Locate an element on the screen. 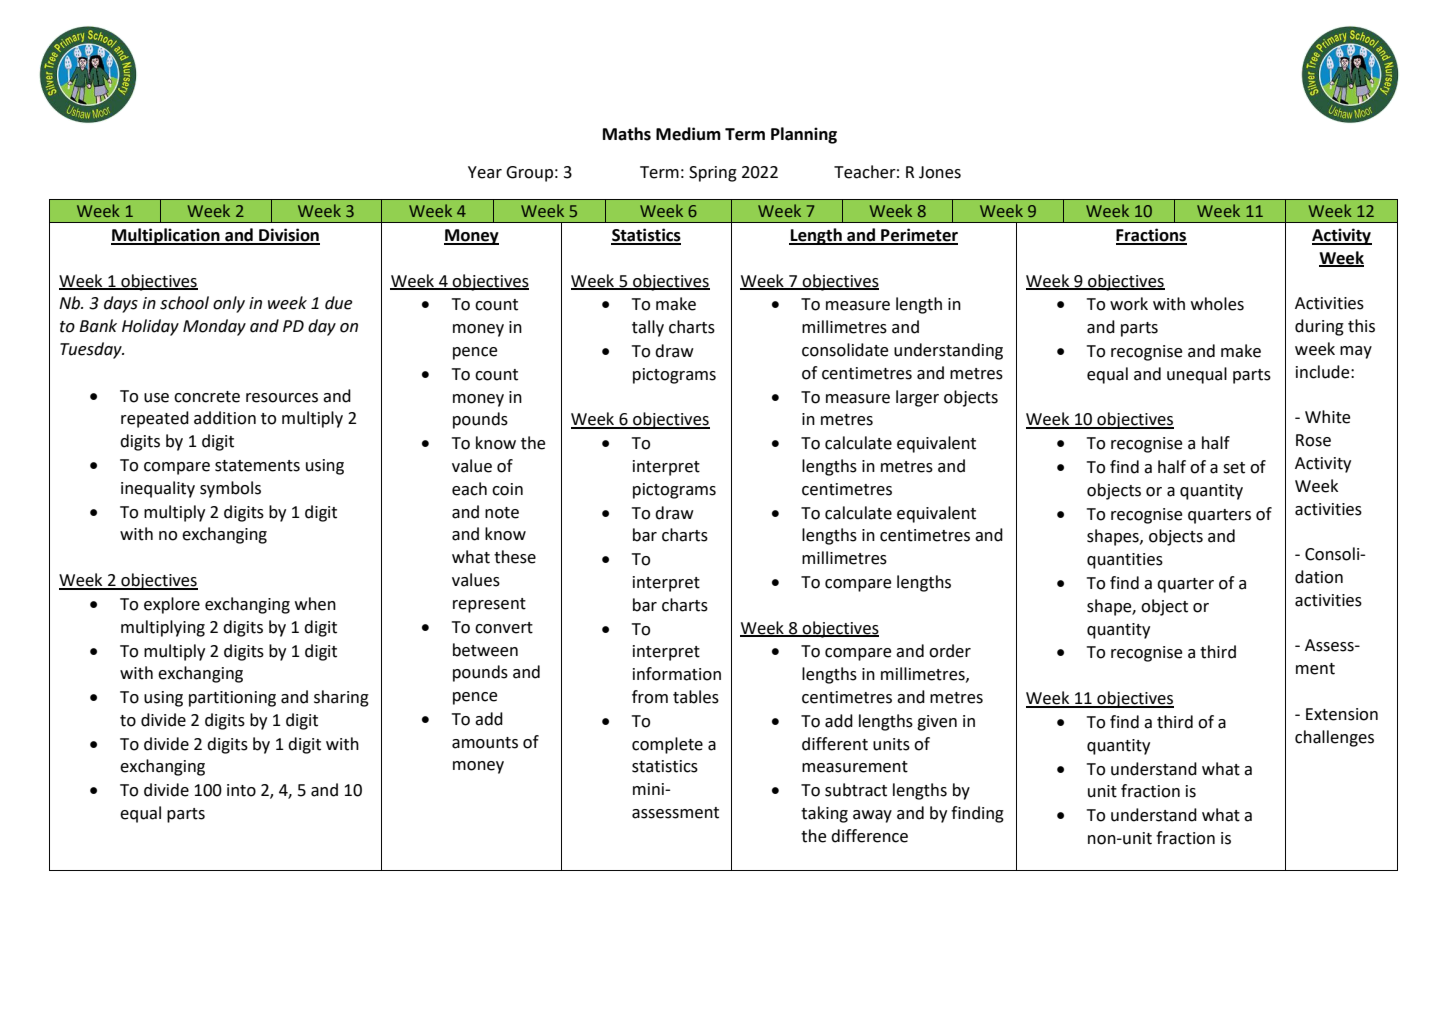 This screenshot has width=1429, height=1011. Spring is located at coordinates (713, 174).
